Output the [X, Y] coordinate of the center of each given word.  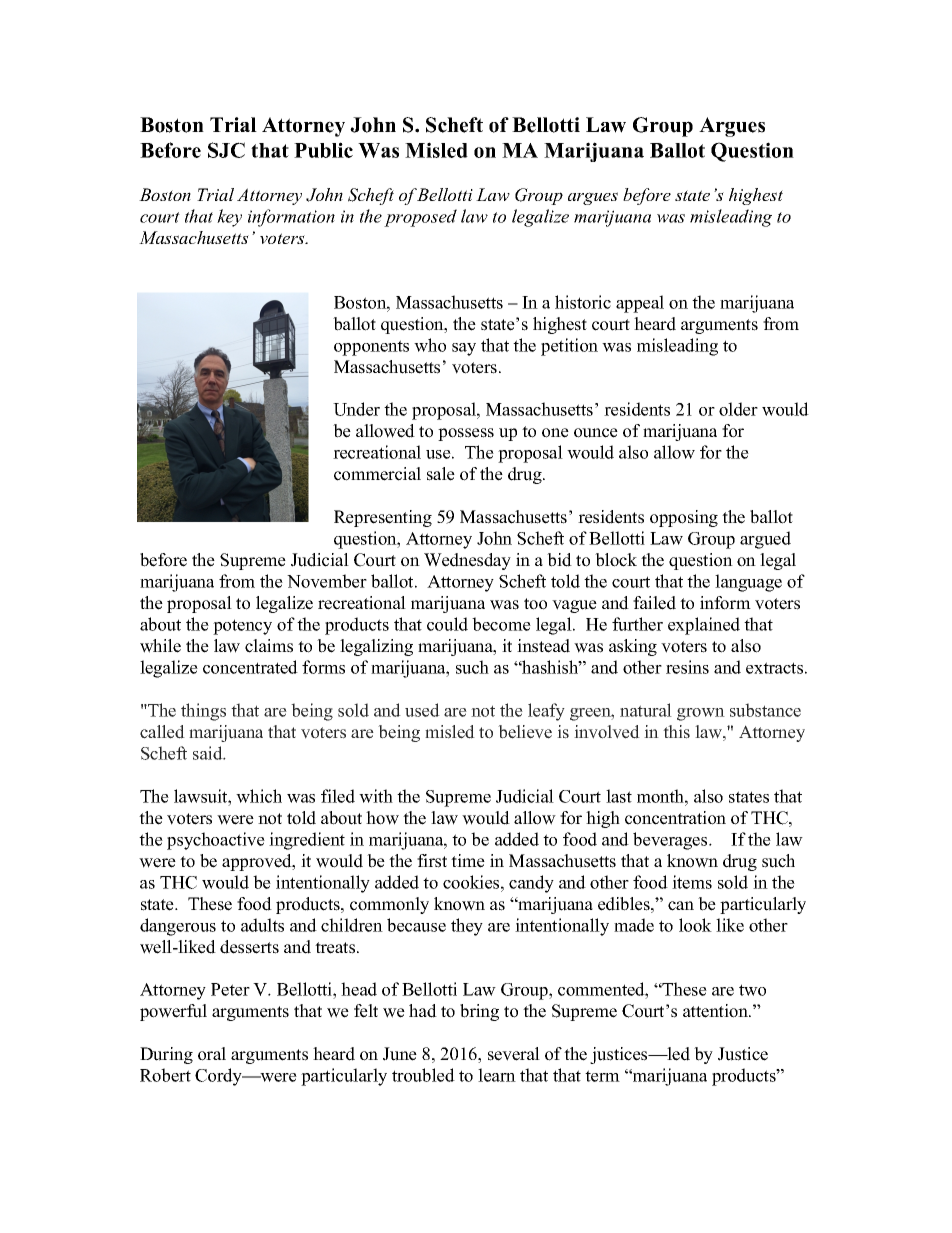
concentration [675, 818]
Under [356, 409]
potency [242, 627]
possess [466, 434]
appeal [640, 304]
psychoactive [216, 841]
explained [704, 626]
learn [497, 1075]
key [229, 218]
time [468, 861]
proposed [420, 218]
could [447, 624]
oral [212, 1054]
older [738, 409]
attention [716, 1011]
